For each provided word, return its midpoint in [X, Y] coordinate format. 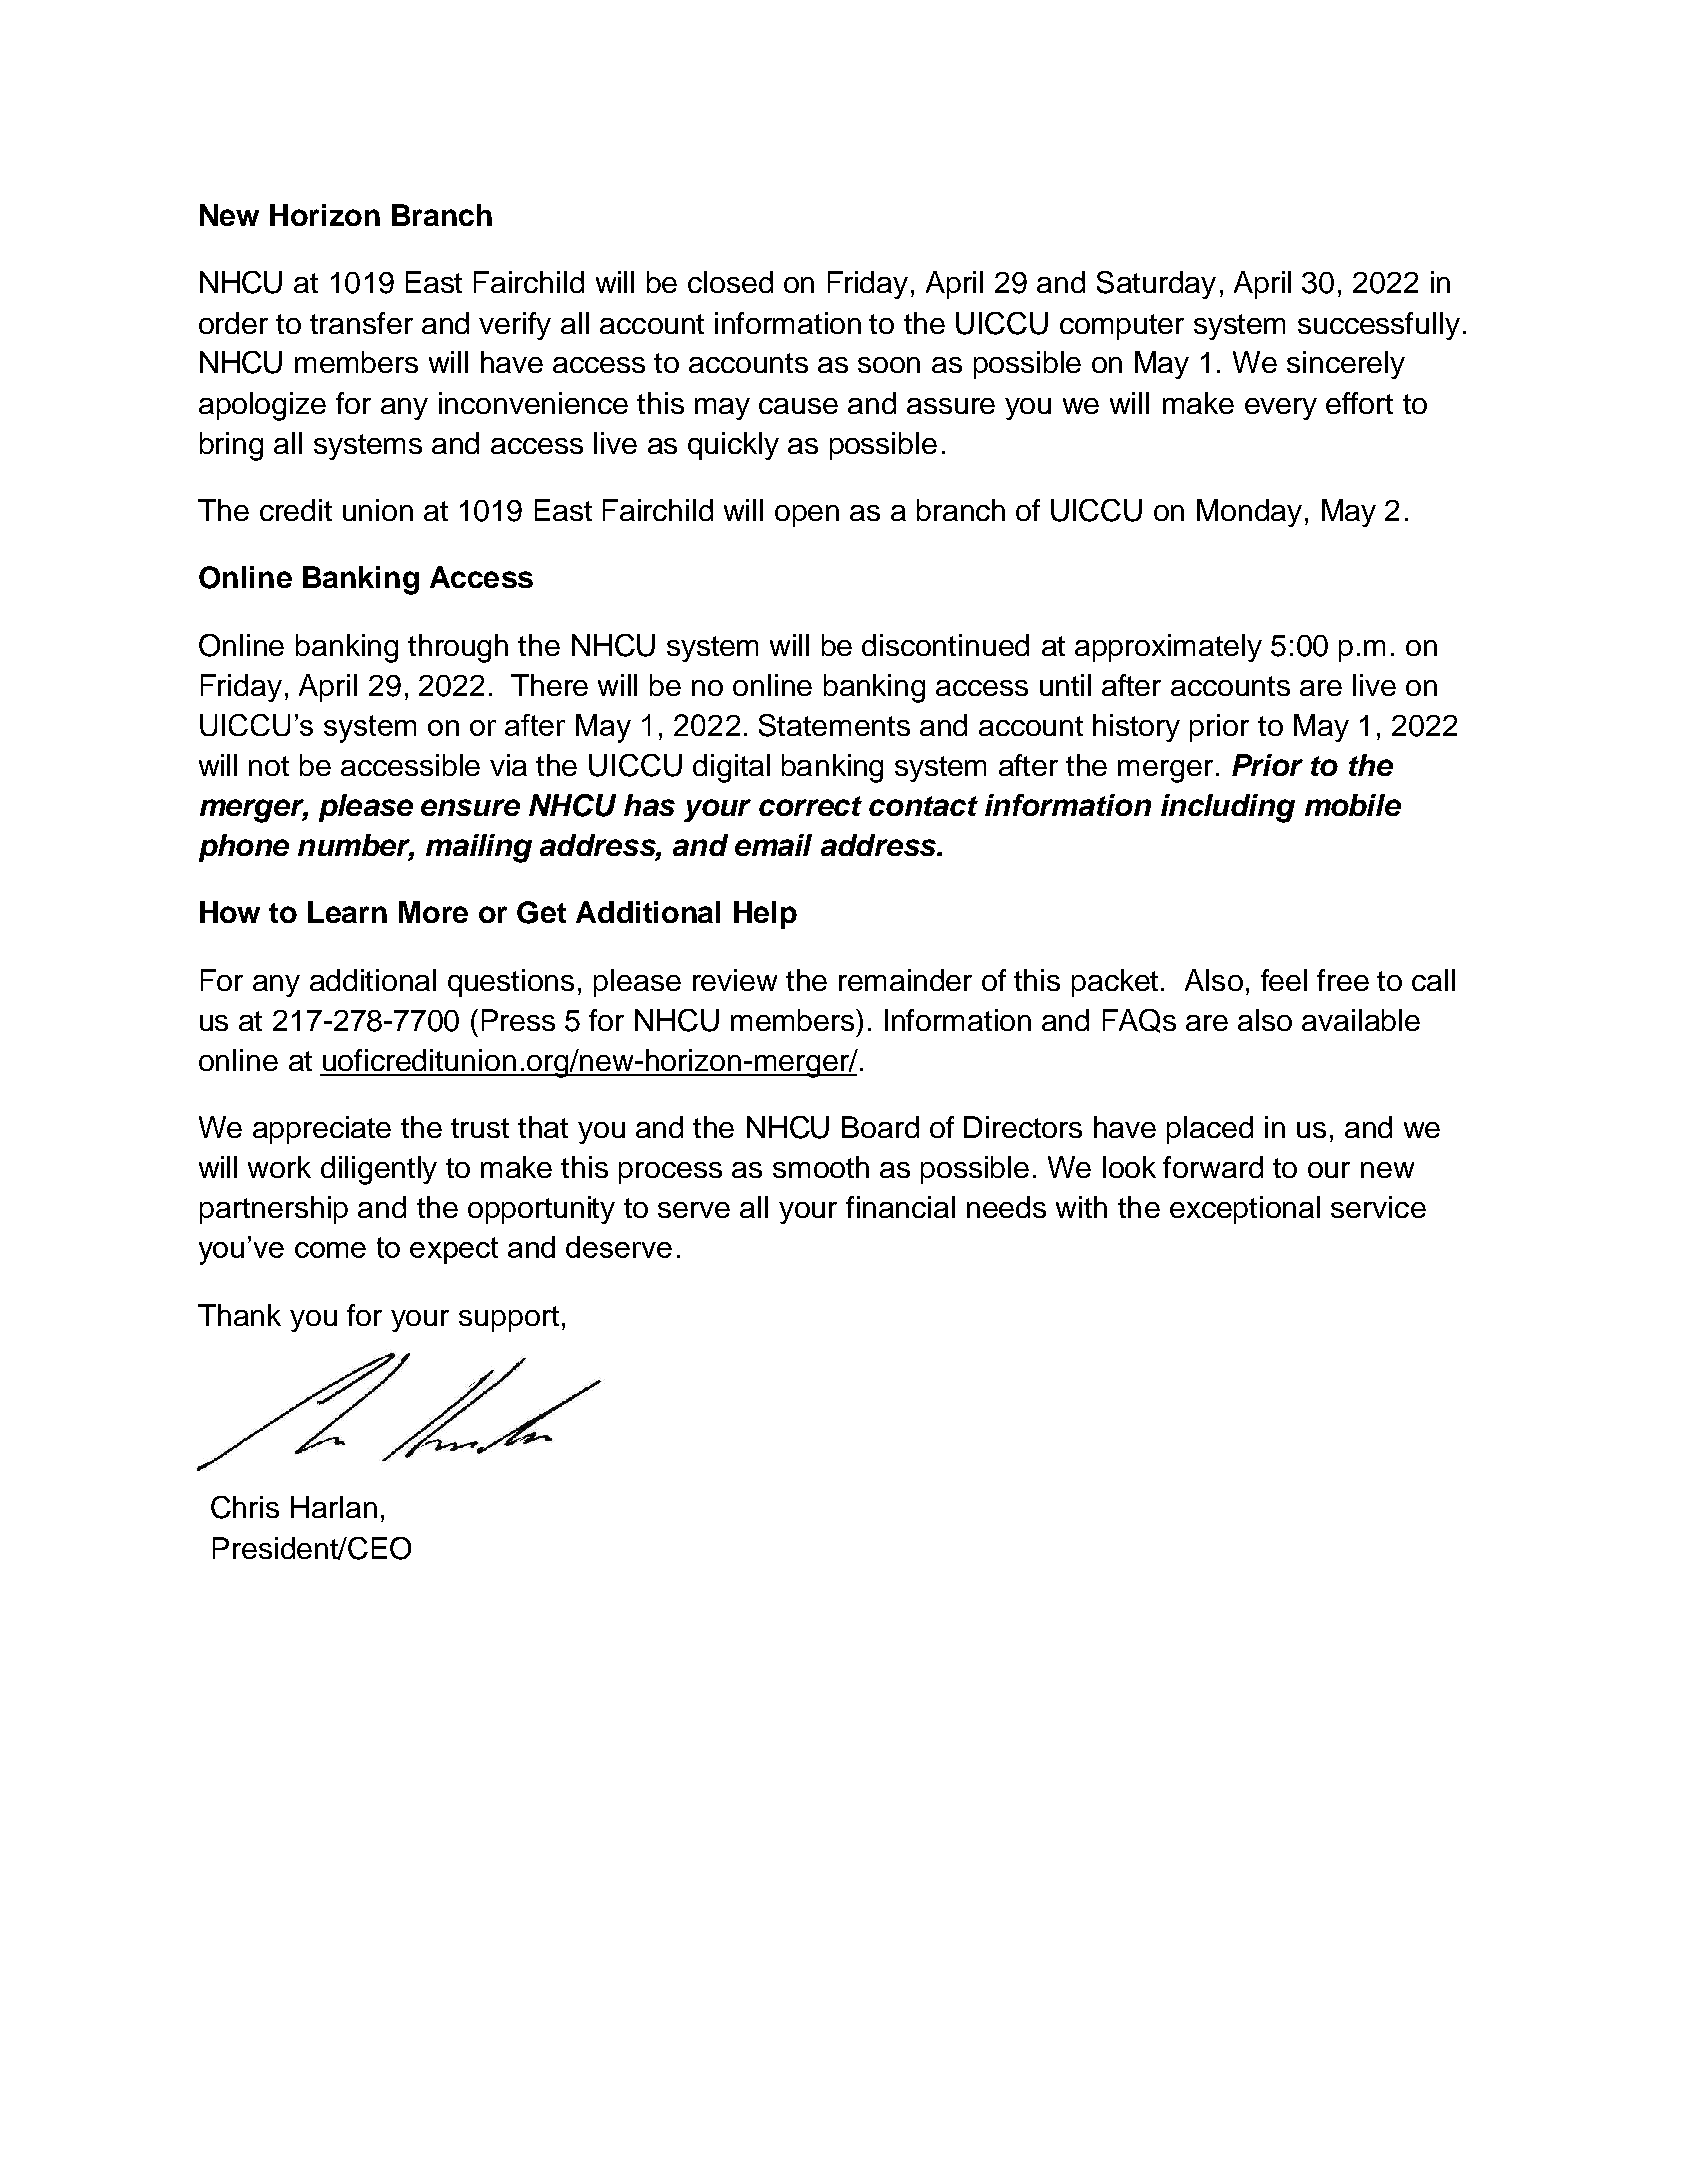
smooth [821, 1167]
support [509, 1319]
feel [1284, 980]
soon [889, 365]
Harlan [334, 1507]
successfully [1379, 326]
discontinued [945, 645]
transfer [361, 323]
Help [765, 915]
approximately [1168, 648]
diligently [379, 1170]
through [458, 648]
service [1378, 1207]
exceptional [1245, 1210]
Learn [347, 912]
